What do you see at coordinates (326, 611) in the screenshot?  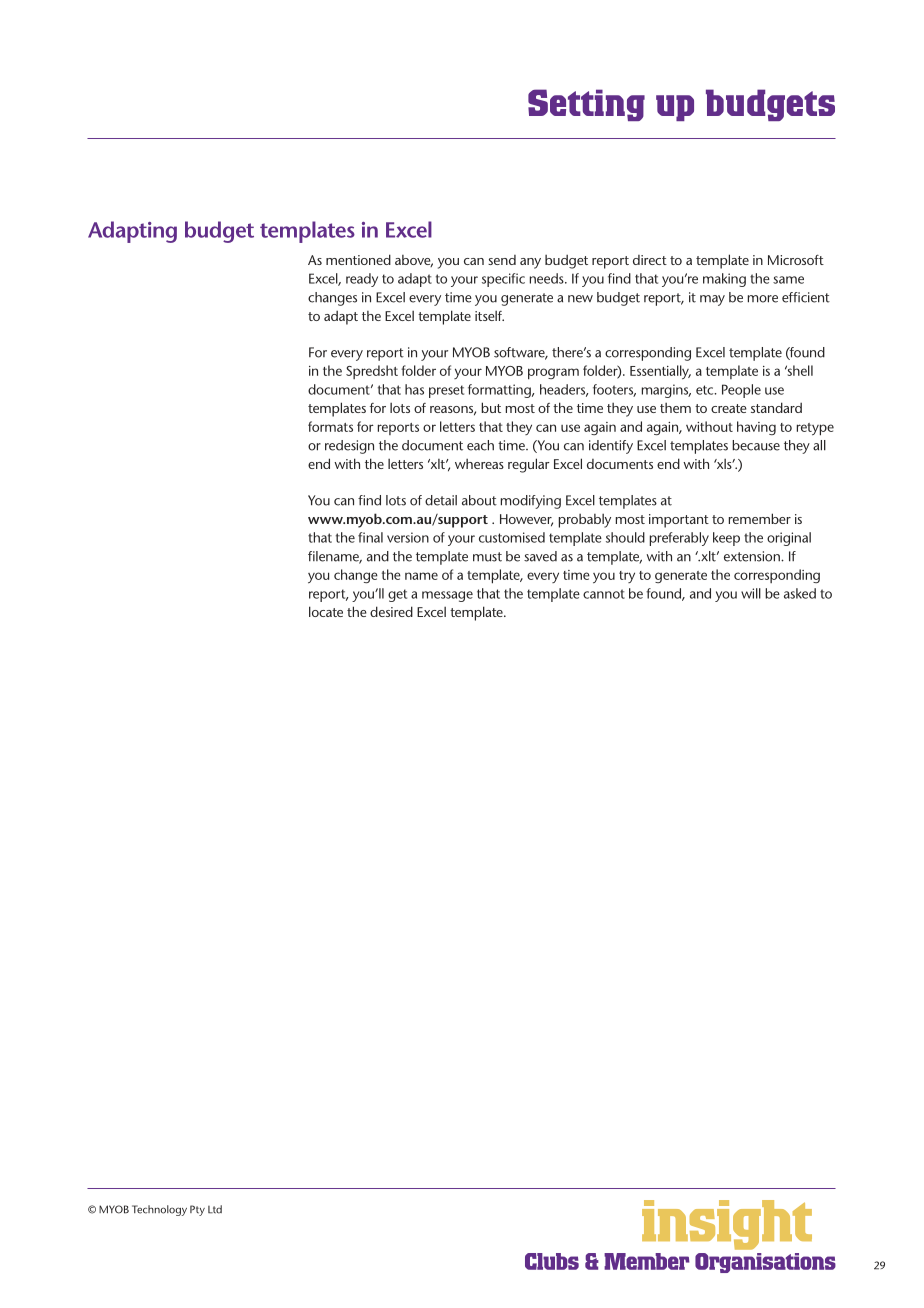 I see `locate` at bounding box center [326, 611].
